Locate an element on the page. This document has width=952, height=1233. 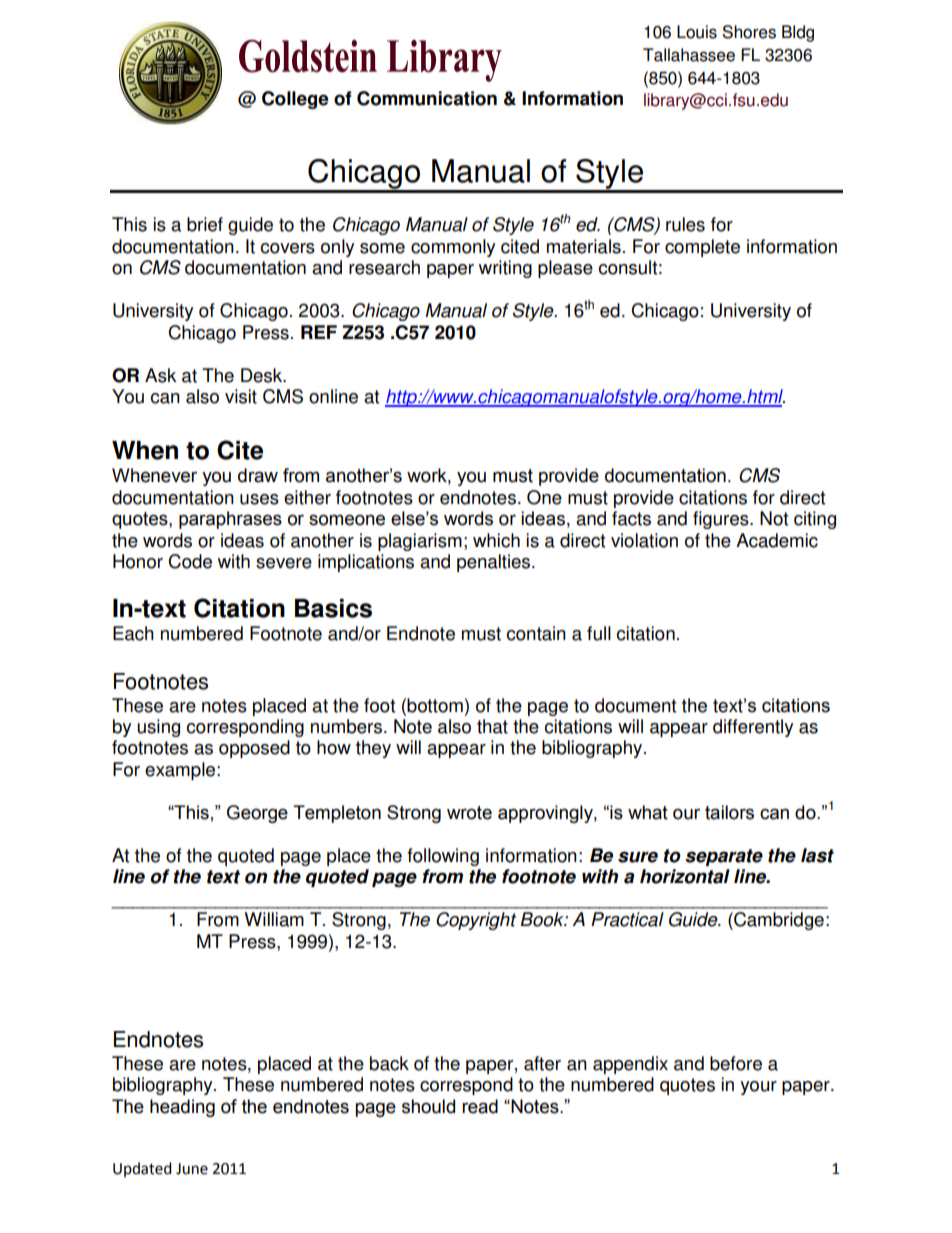
penalties is located at coordinates (495, 563).
